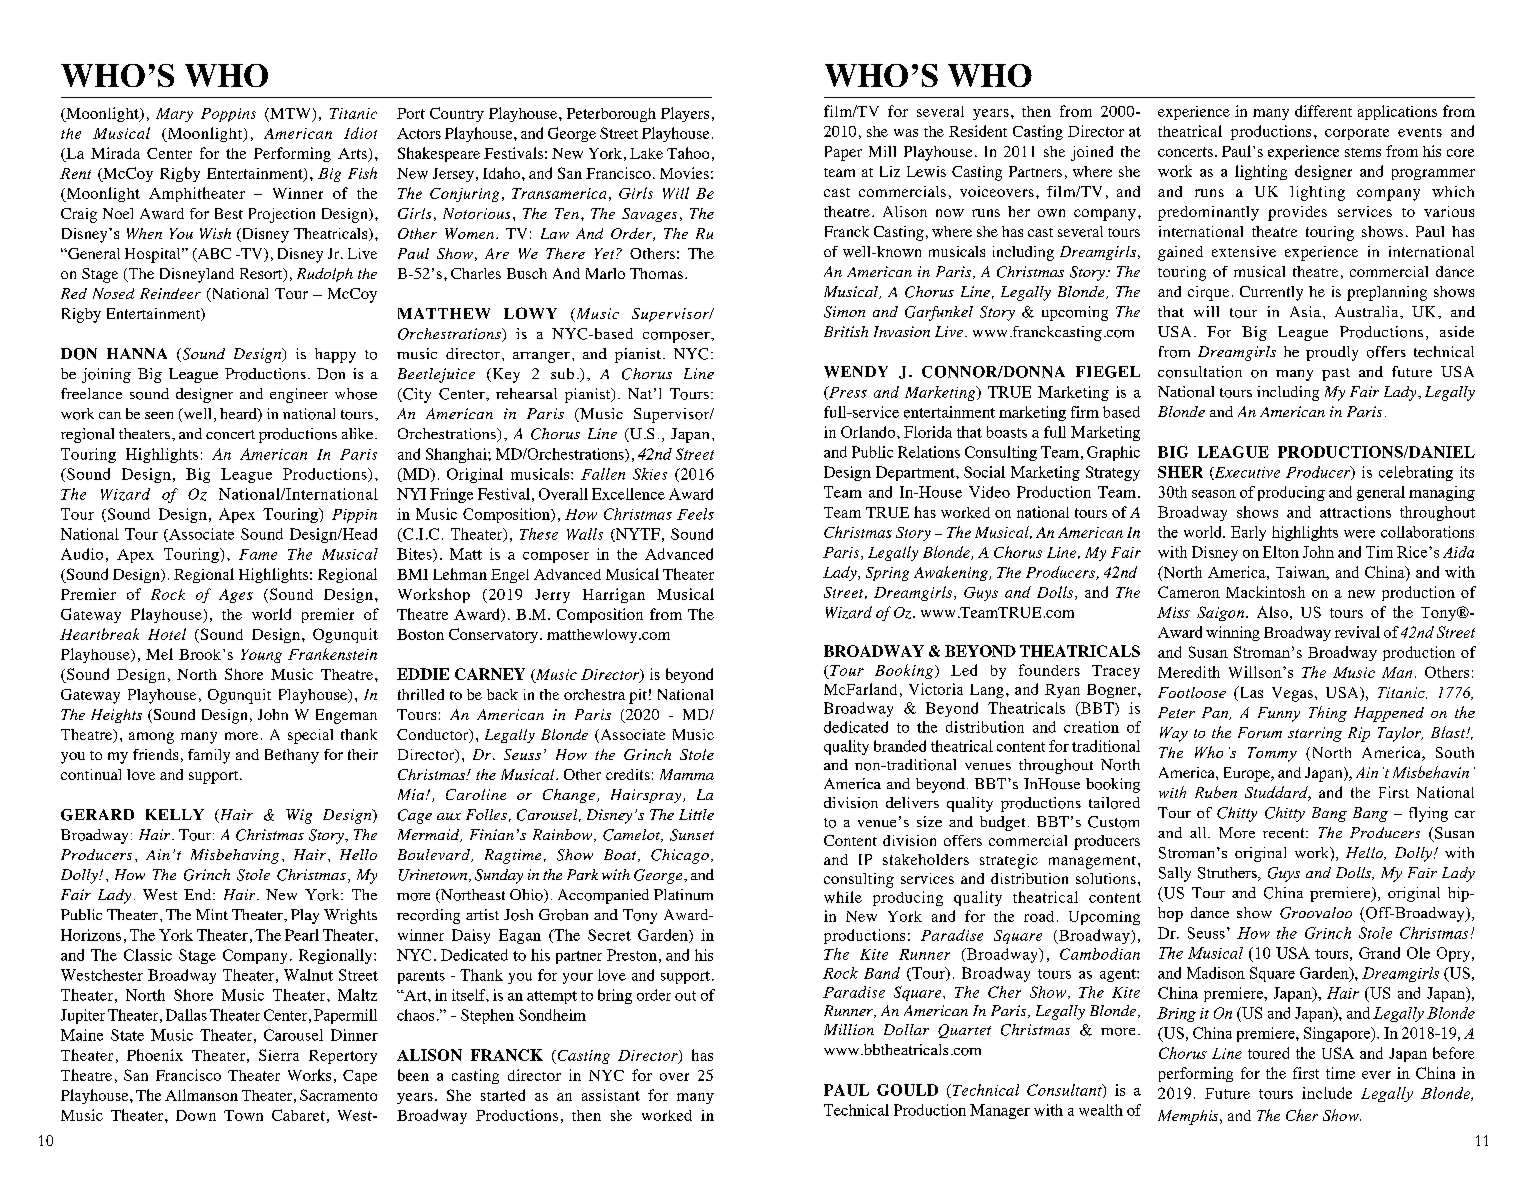  Describe the element at coordinates (847, 393) in the document. I see `Press` at that location.
